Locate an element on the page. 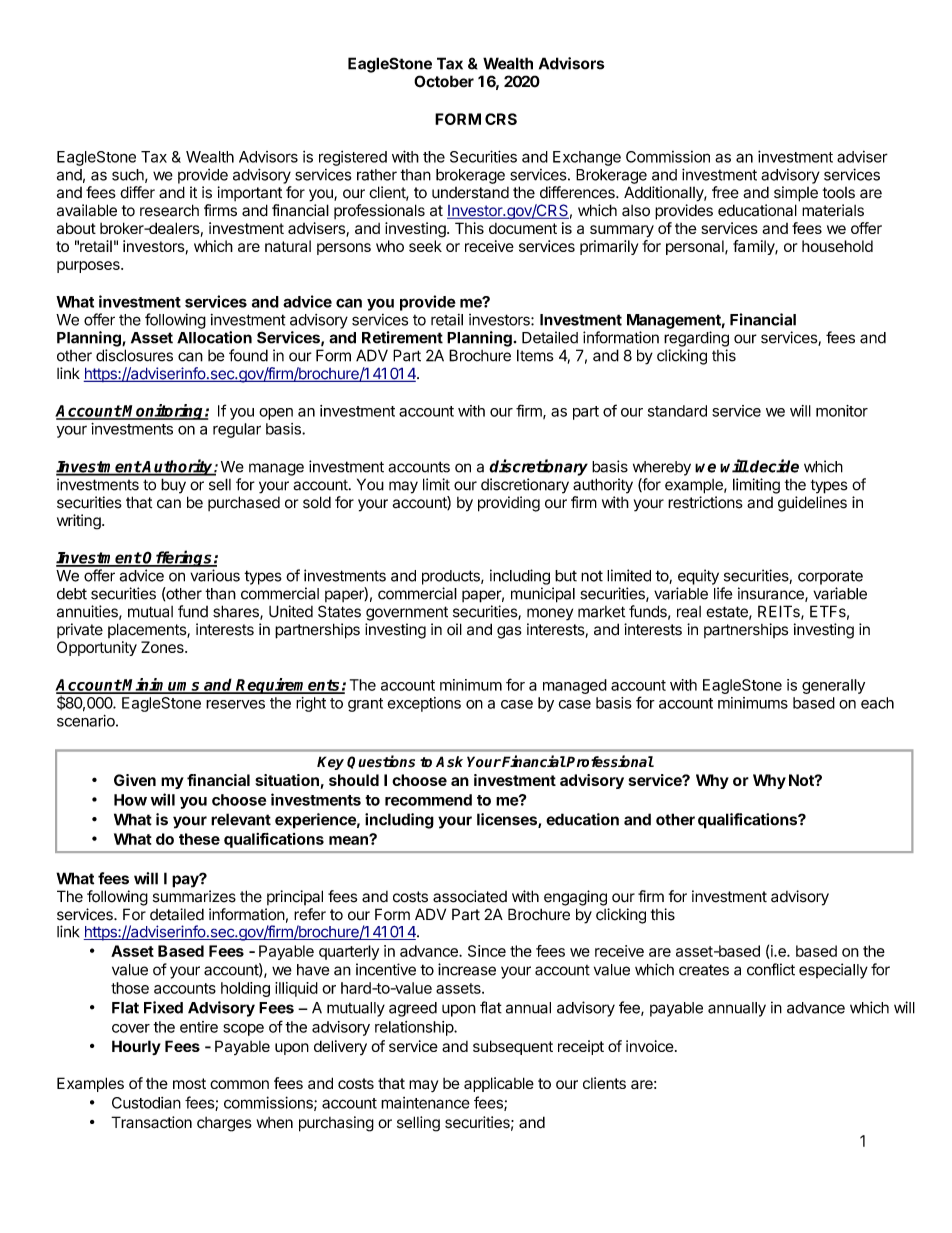 The width and height of the document is (952, 1233). simple is located at coordinates (796, 194).
